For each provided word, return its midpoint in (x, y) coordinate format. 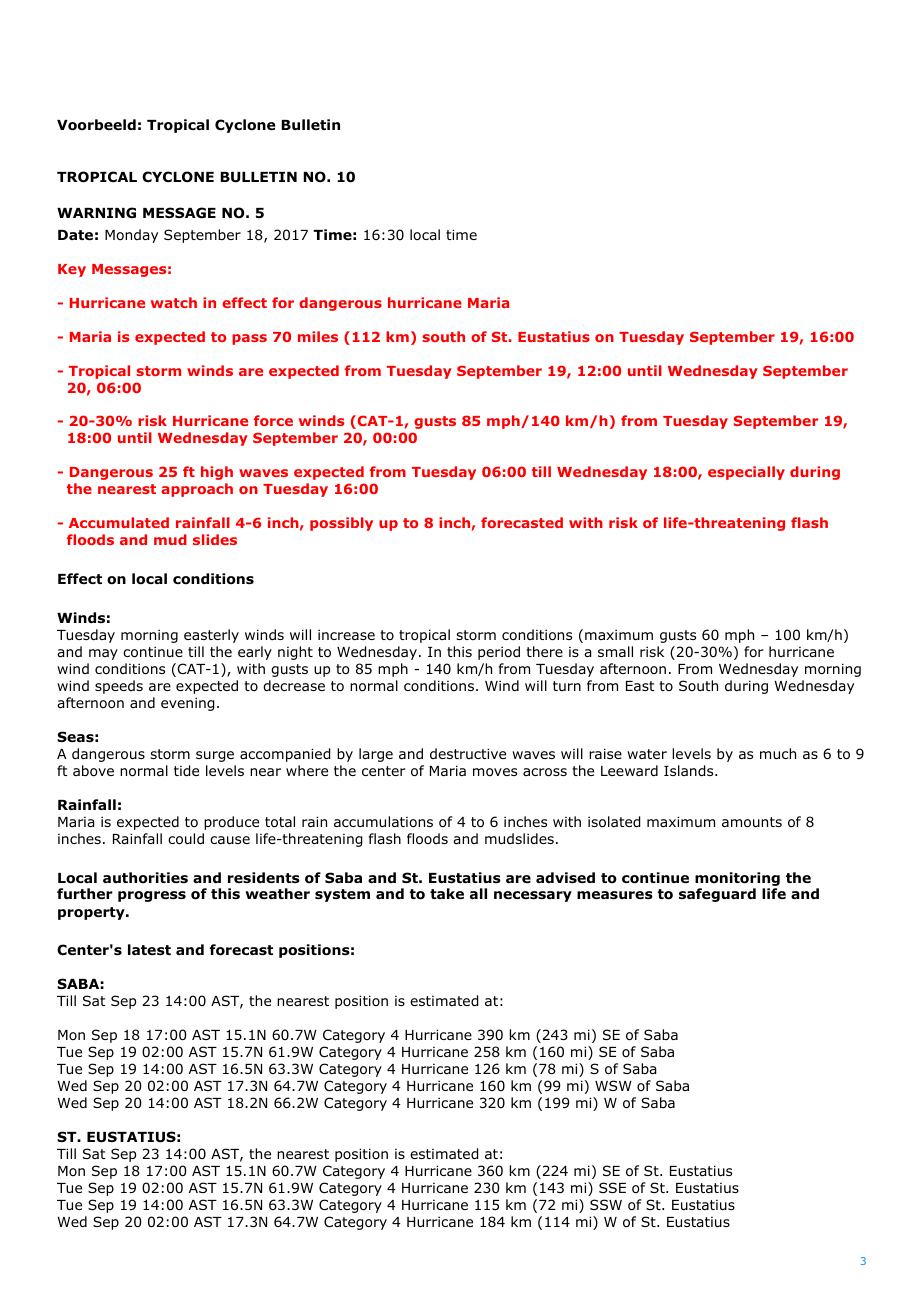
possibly (341, 524)
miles (318, 336)
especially (746, 473)
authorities (145, 878)
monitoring (737, 879)
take (447, 893)
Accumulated (119, 522)
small (615, 651)
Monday (131, 236)
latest (149, 949)
